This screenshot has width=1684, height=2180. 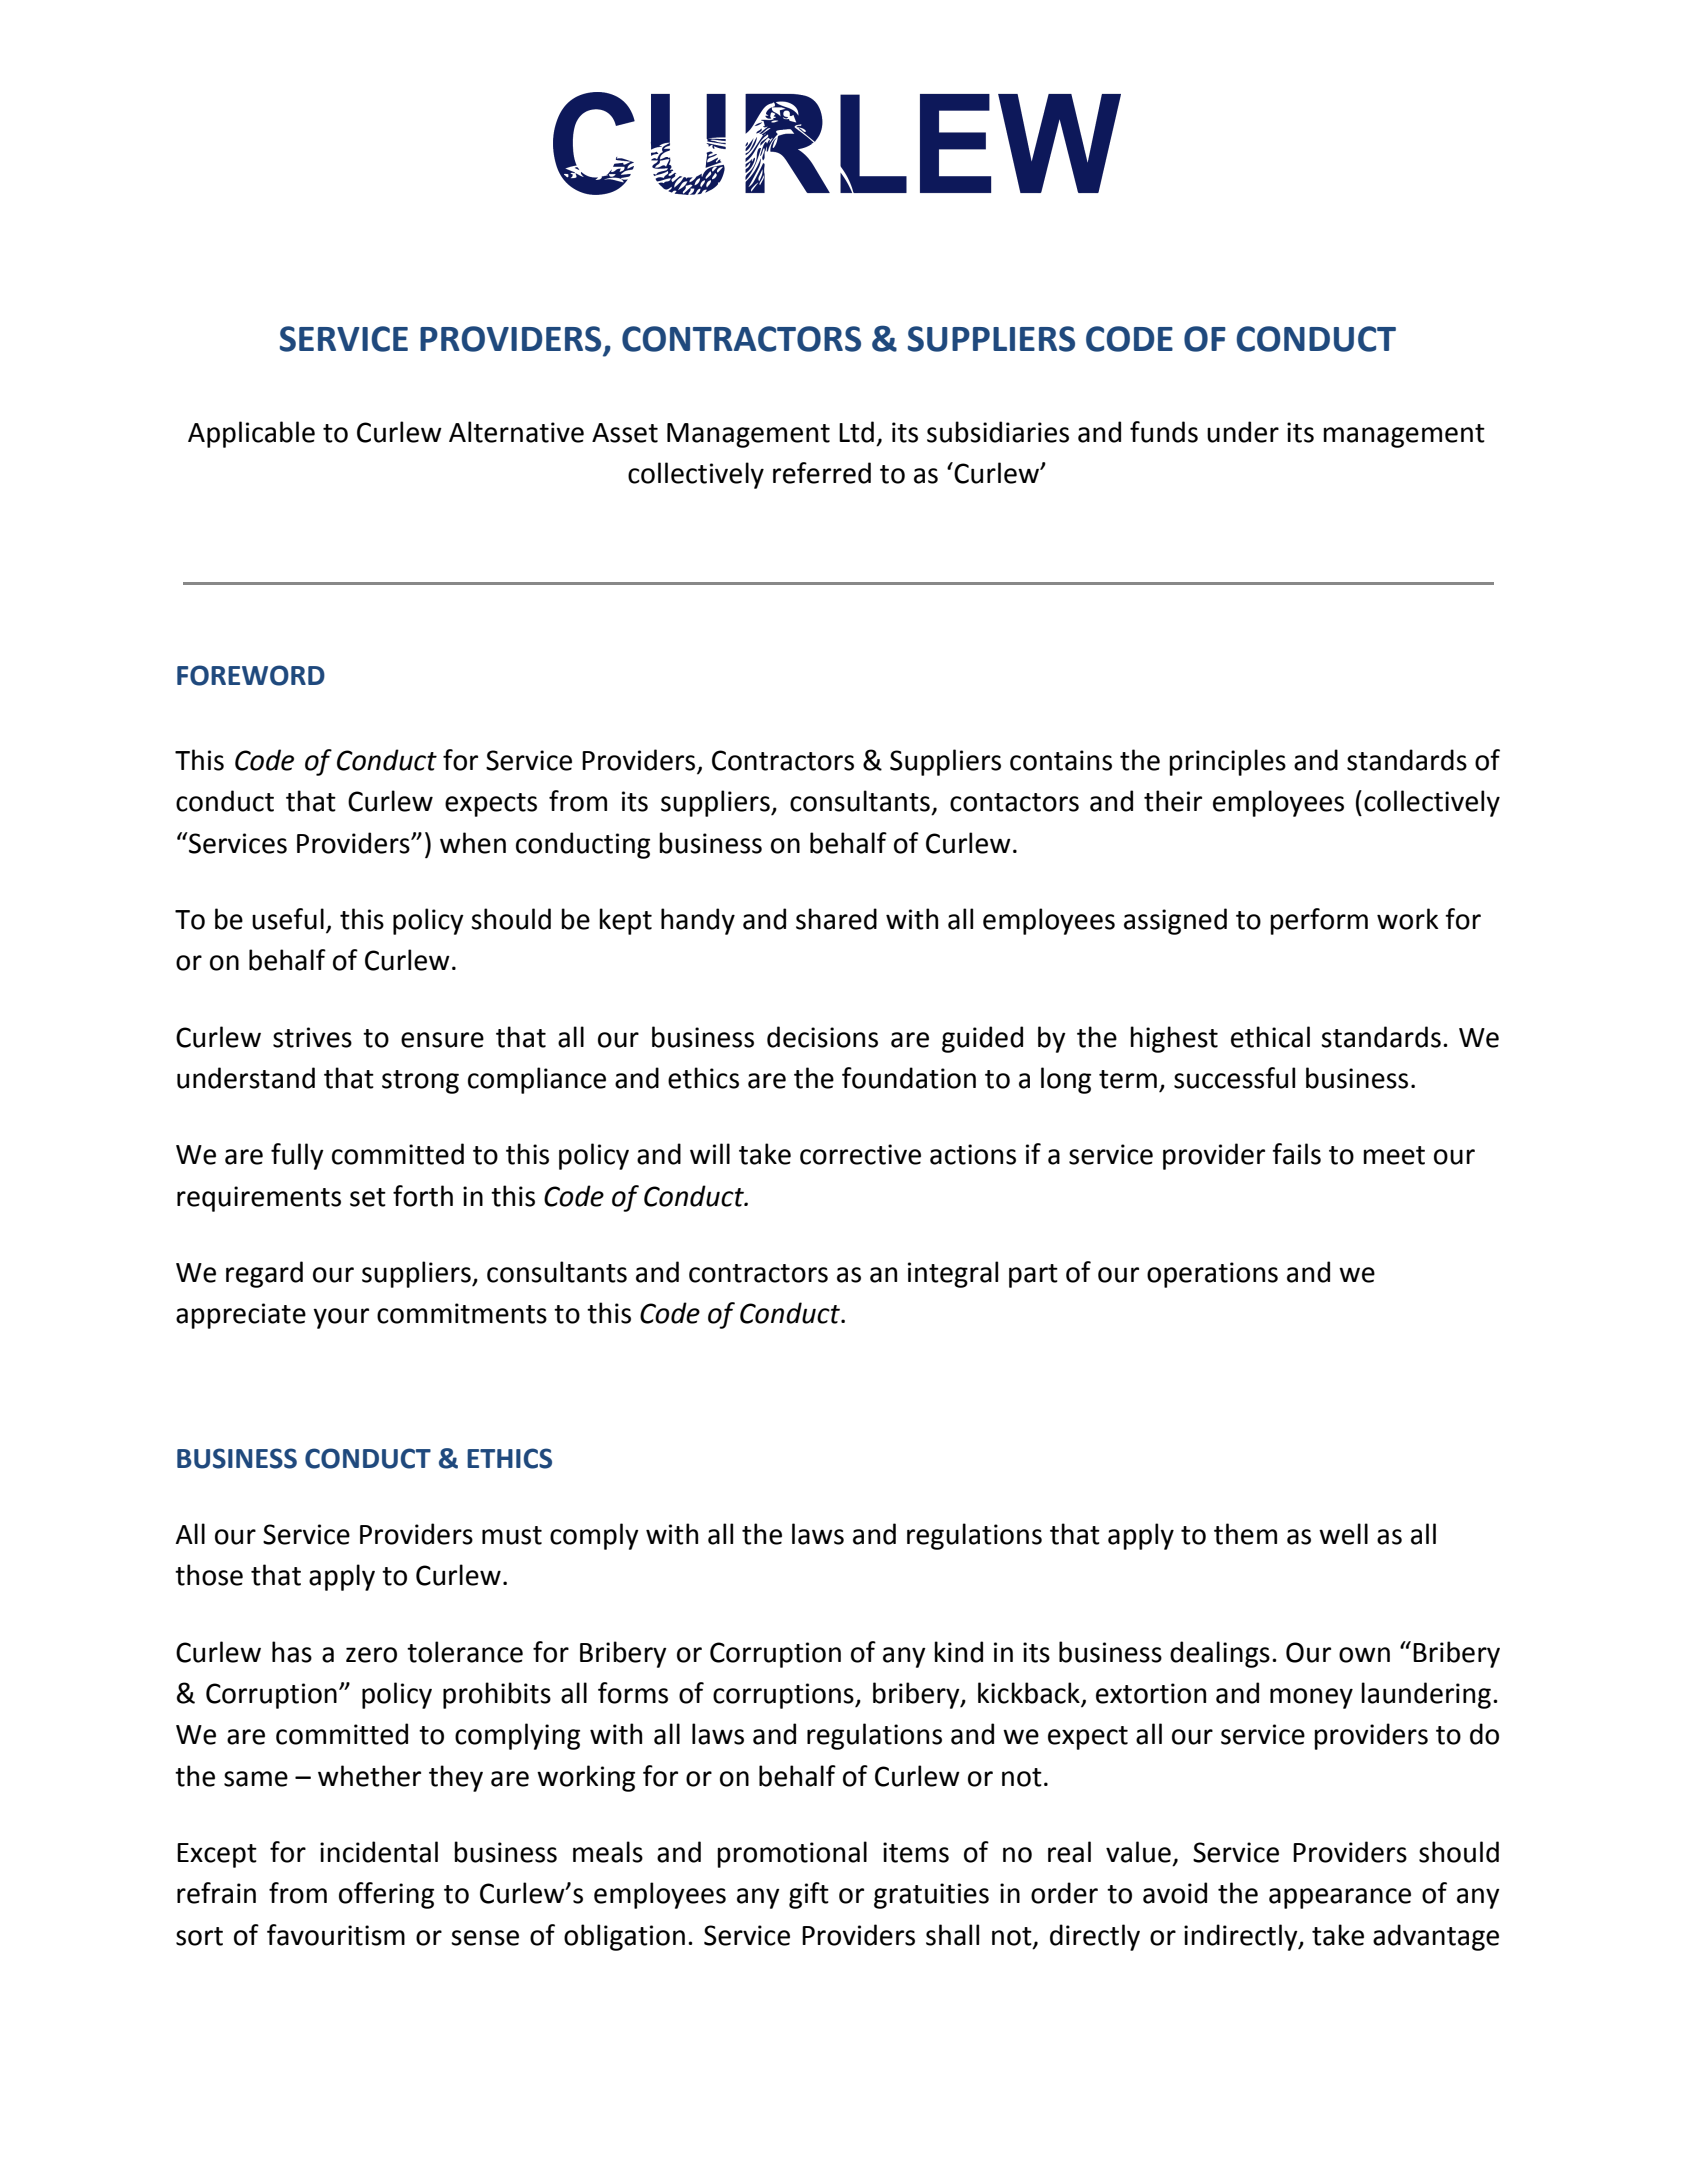 I want to click on fails, so click(x=1296, y=1154).
